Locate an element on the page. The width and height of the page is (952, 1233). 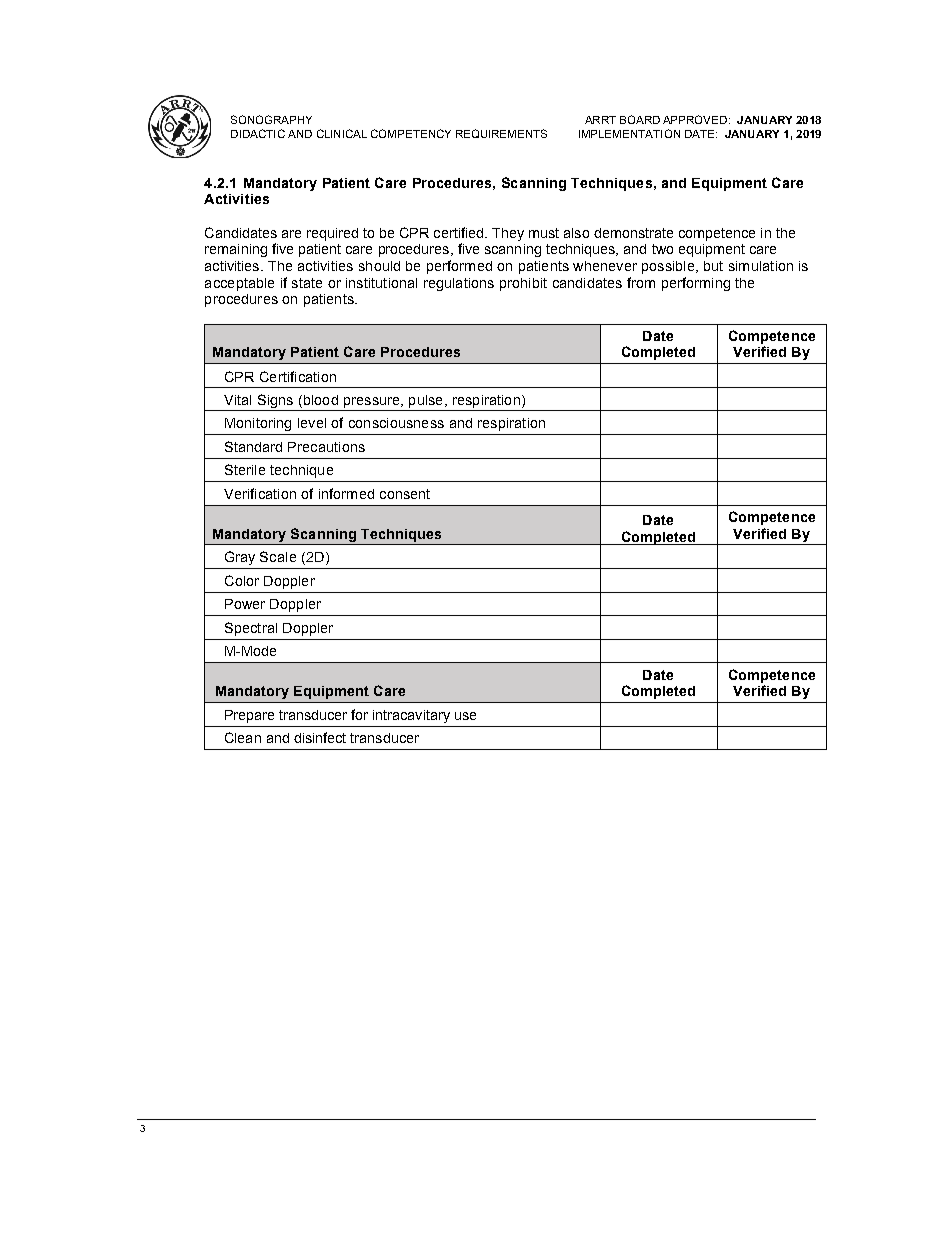
disinfect is located at coordinates (320, 737).
